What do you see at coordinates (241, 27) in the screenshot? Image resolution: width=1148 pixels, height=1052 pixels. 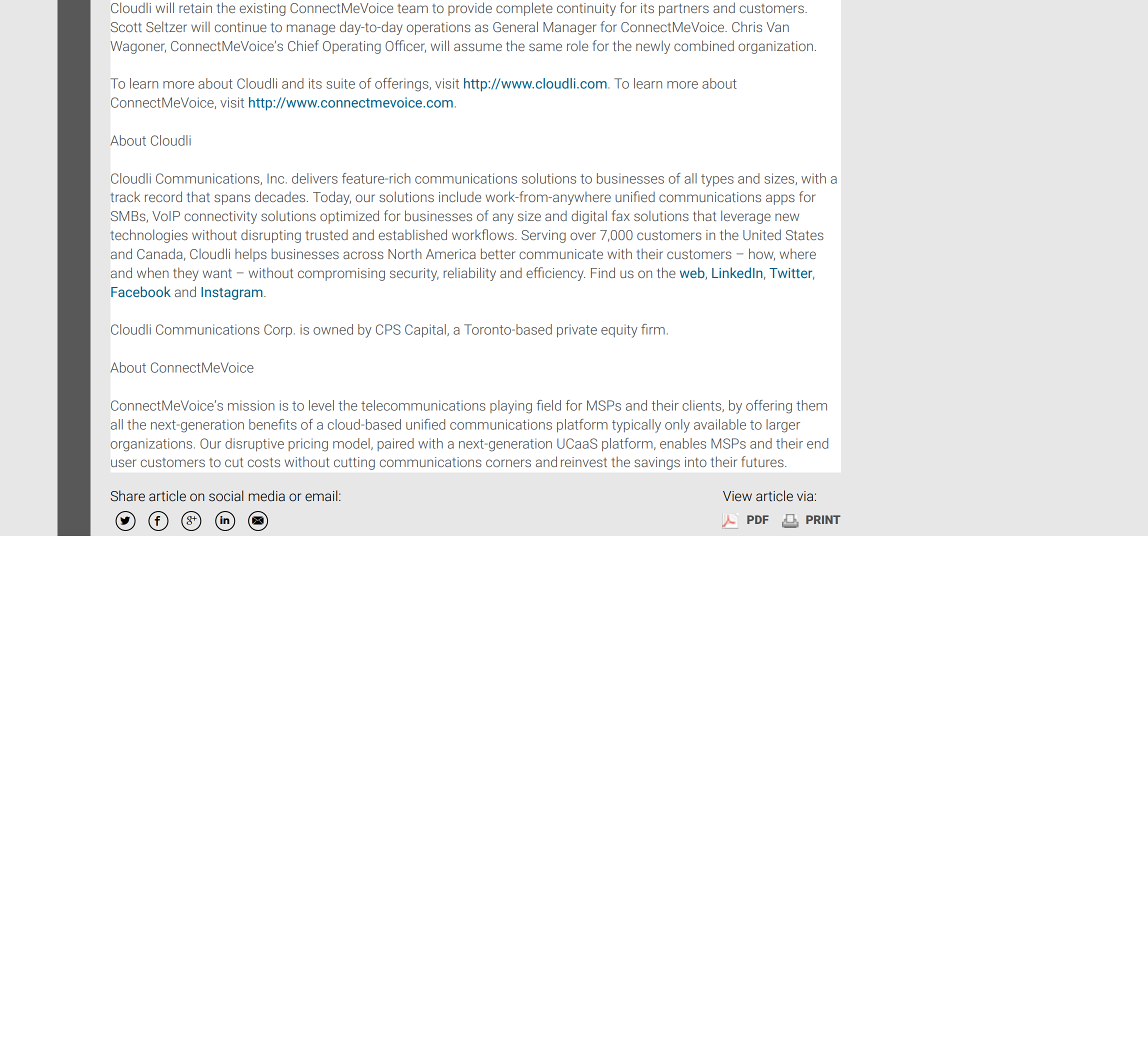 I see `continue` at bounding box center [241, 27].
